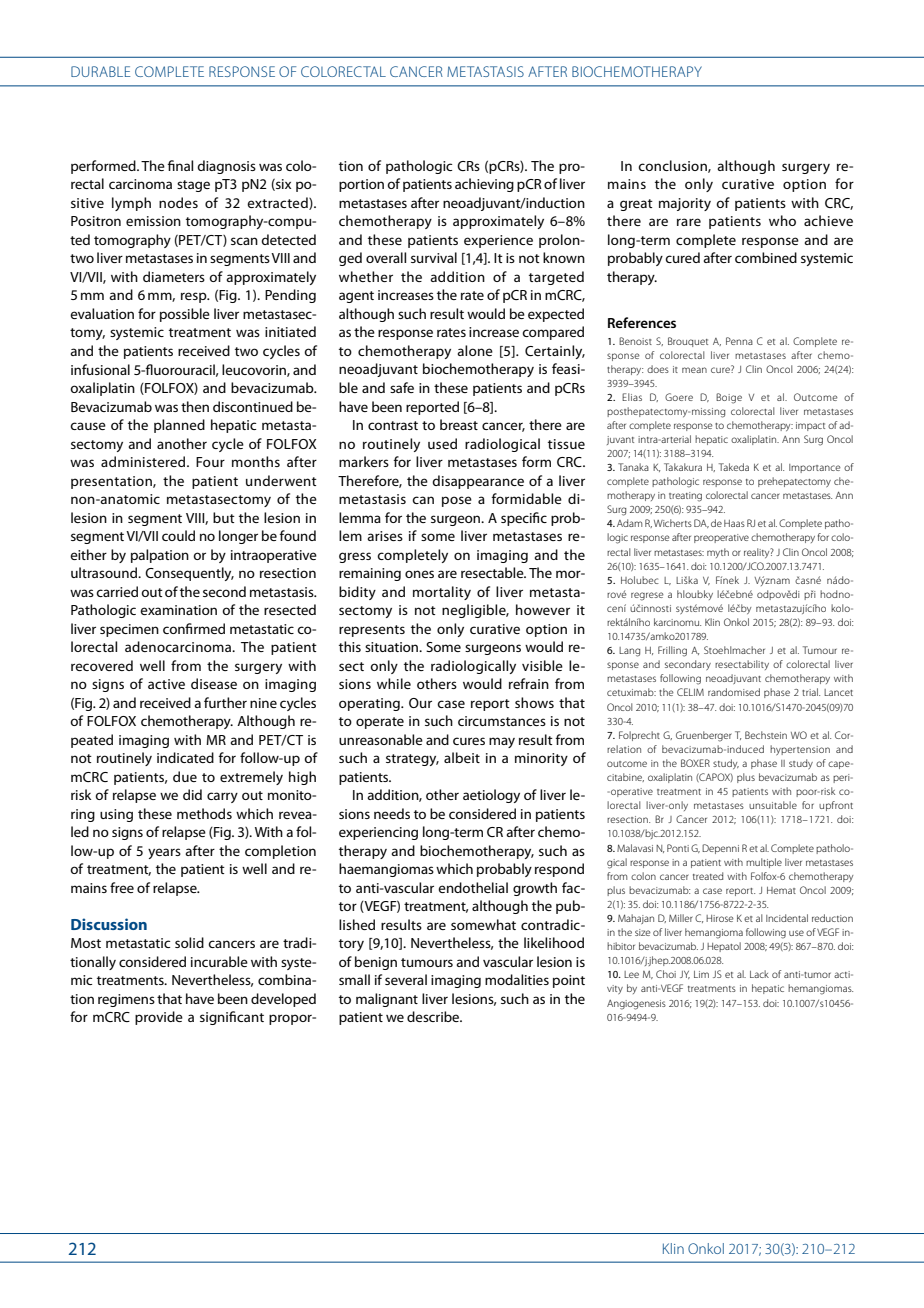 The height and width of the page is (1308, 924). What do you see at coordinates (694, 370) in the page?
I see `mean` at bounding box center [694, 370].
